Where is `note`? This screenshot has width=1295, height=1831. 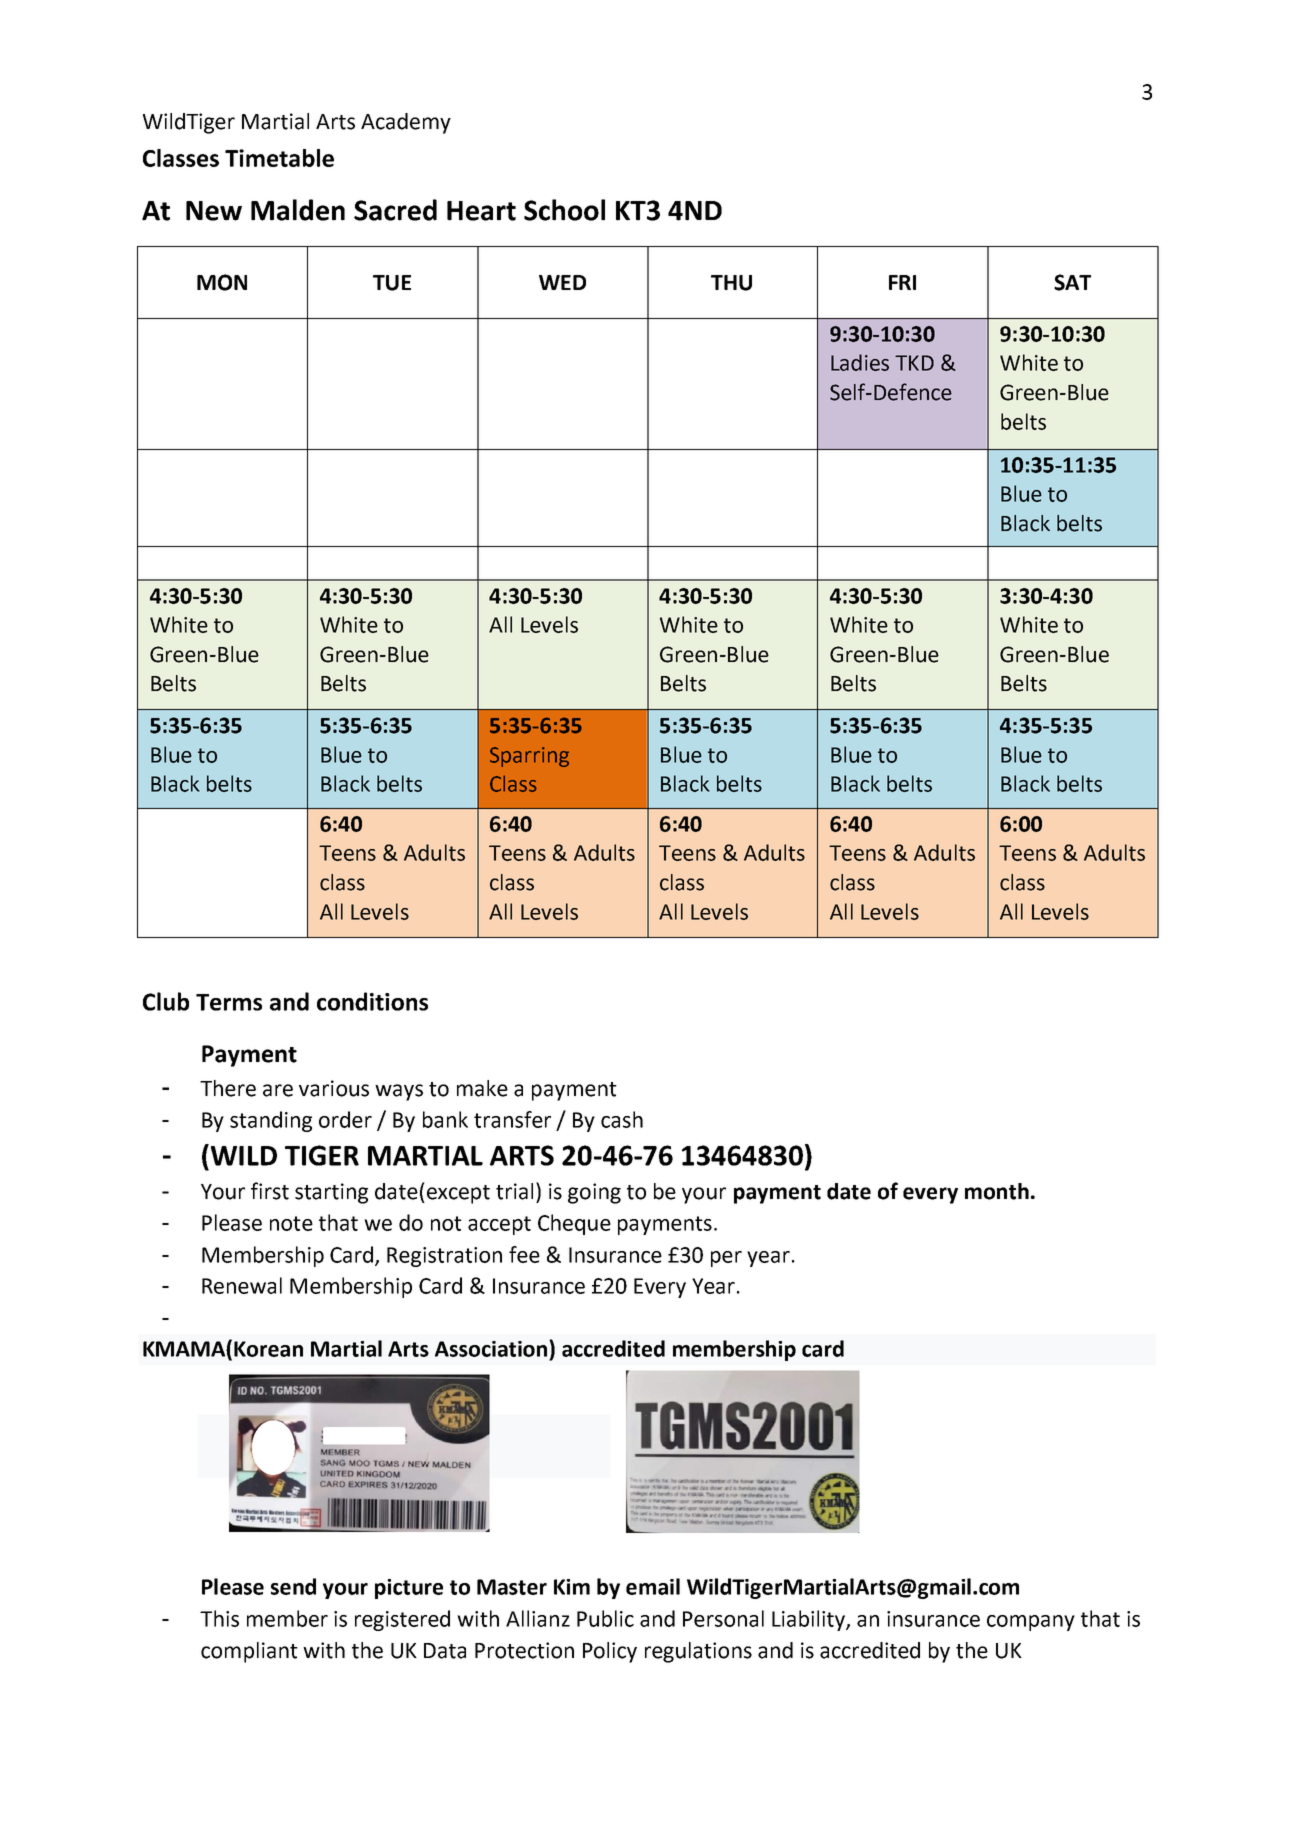
note is located at coordinates (291, 1223).
